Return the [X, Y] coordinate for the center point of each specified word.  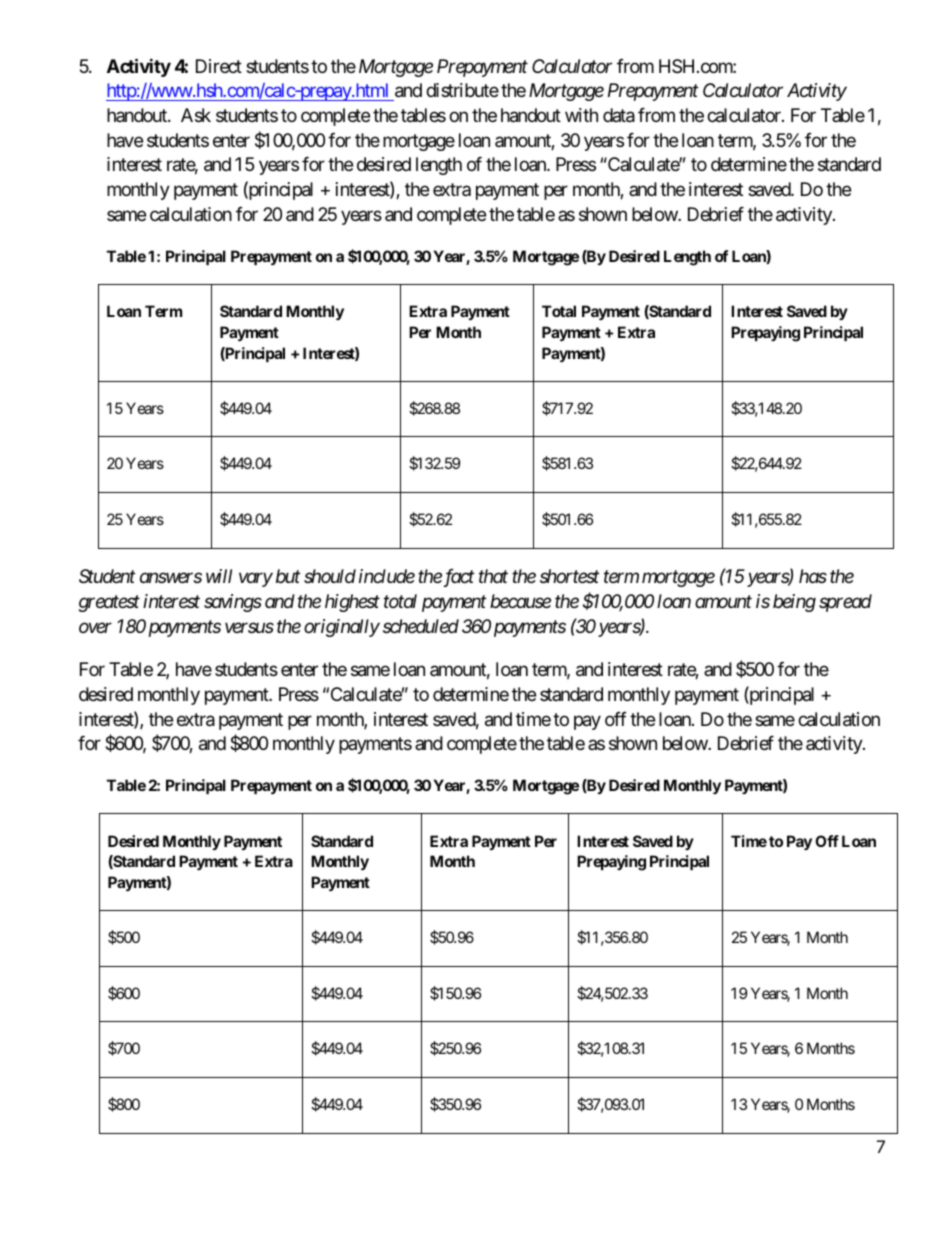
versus [249, 628]
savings [233, 603]
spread [845, 603]
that [493, 576]
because [520, 601]
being [794, 603]
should [330, 576]
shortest [569, 576]
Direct [219, 66]
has [813, 576]
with [581, 115]
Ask [196, 115]
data [619, 115]
